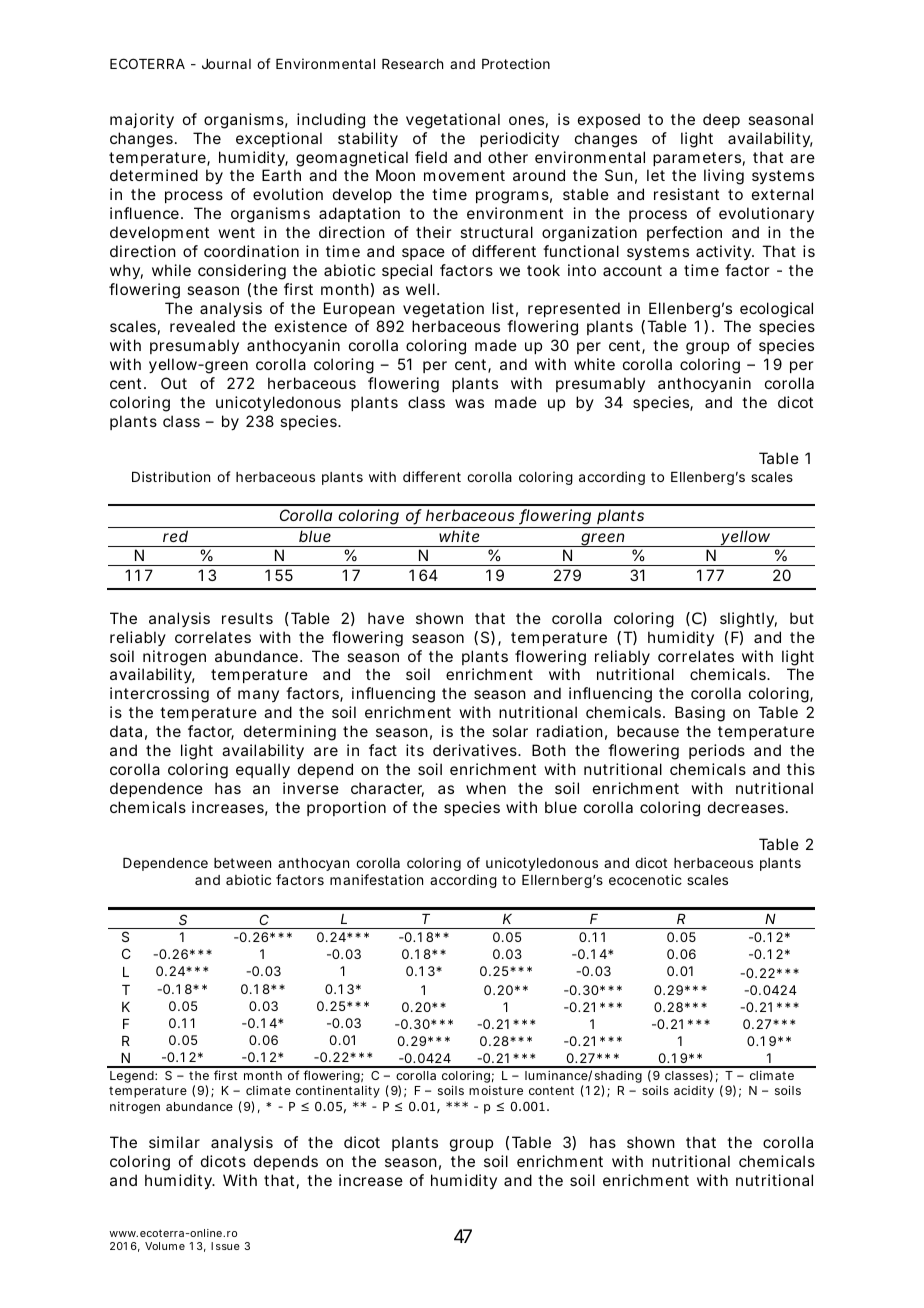 This page has width=924, height=1308. I want to click on Journal, so click(226, 64).
